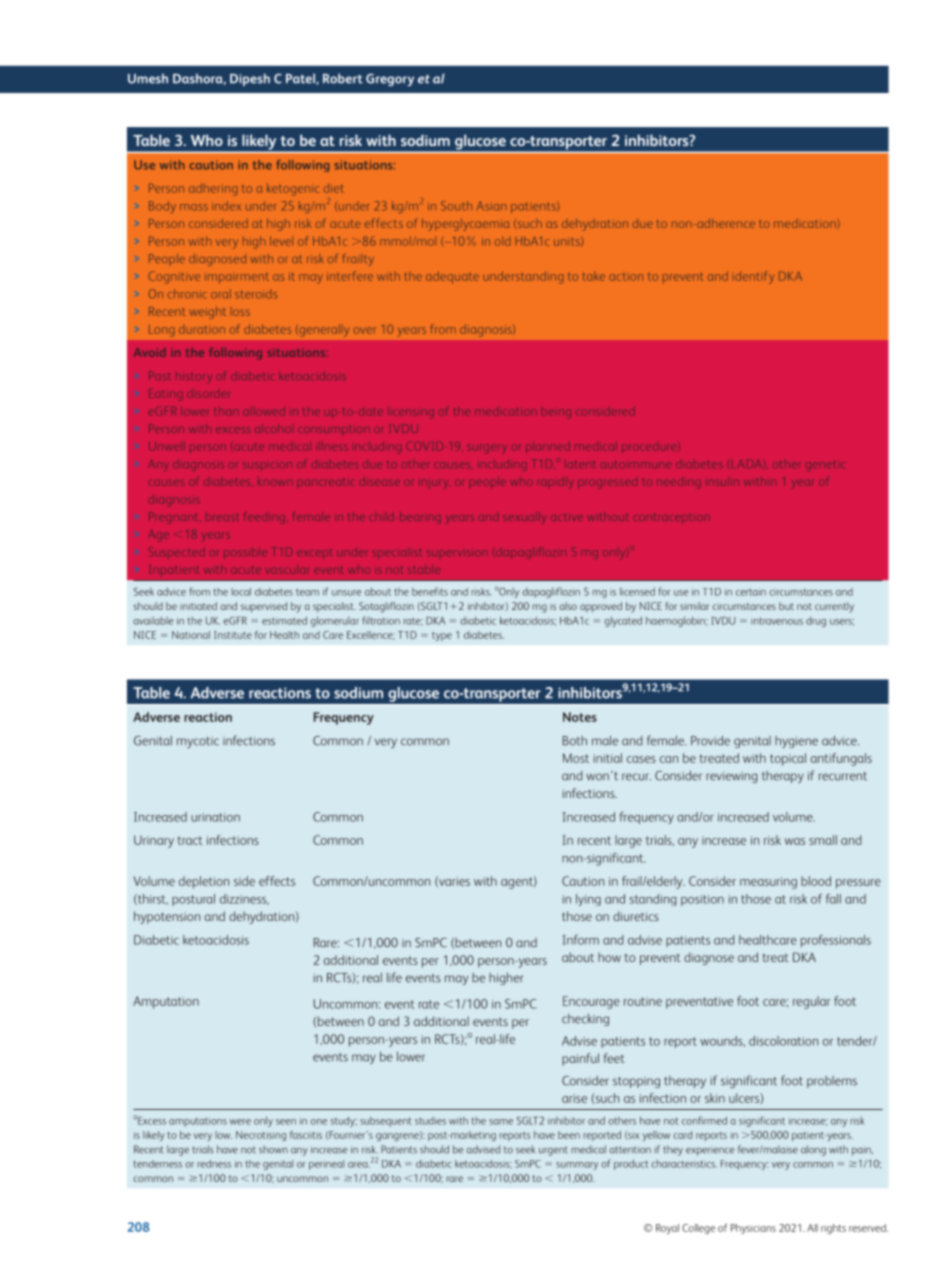  I want to click on redness, so click(214, 1164).
